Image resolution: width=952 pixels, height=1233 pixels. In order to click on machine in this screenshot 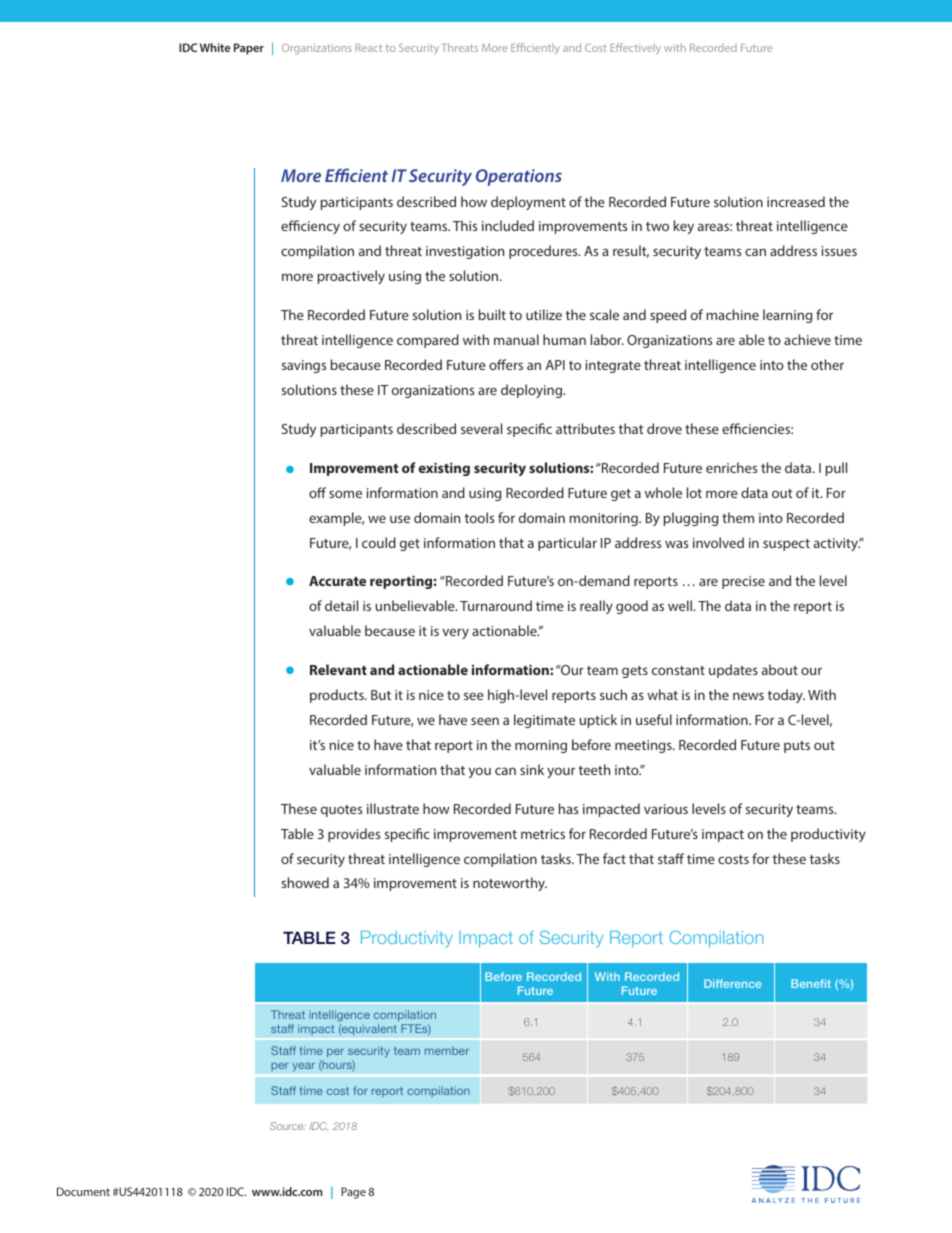, I will do `click(733, 314)`.
